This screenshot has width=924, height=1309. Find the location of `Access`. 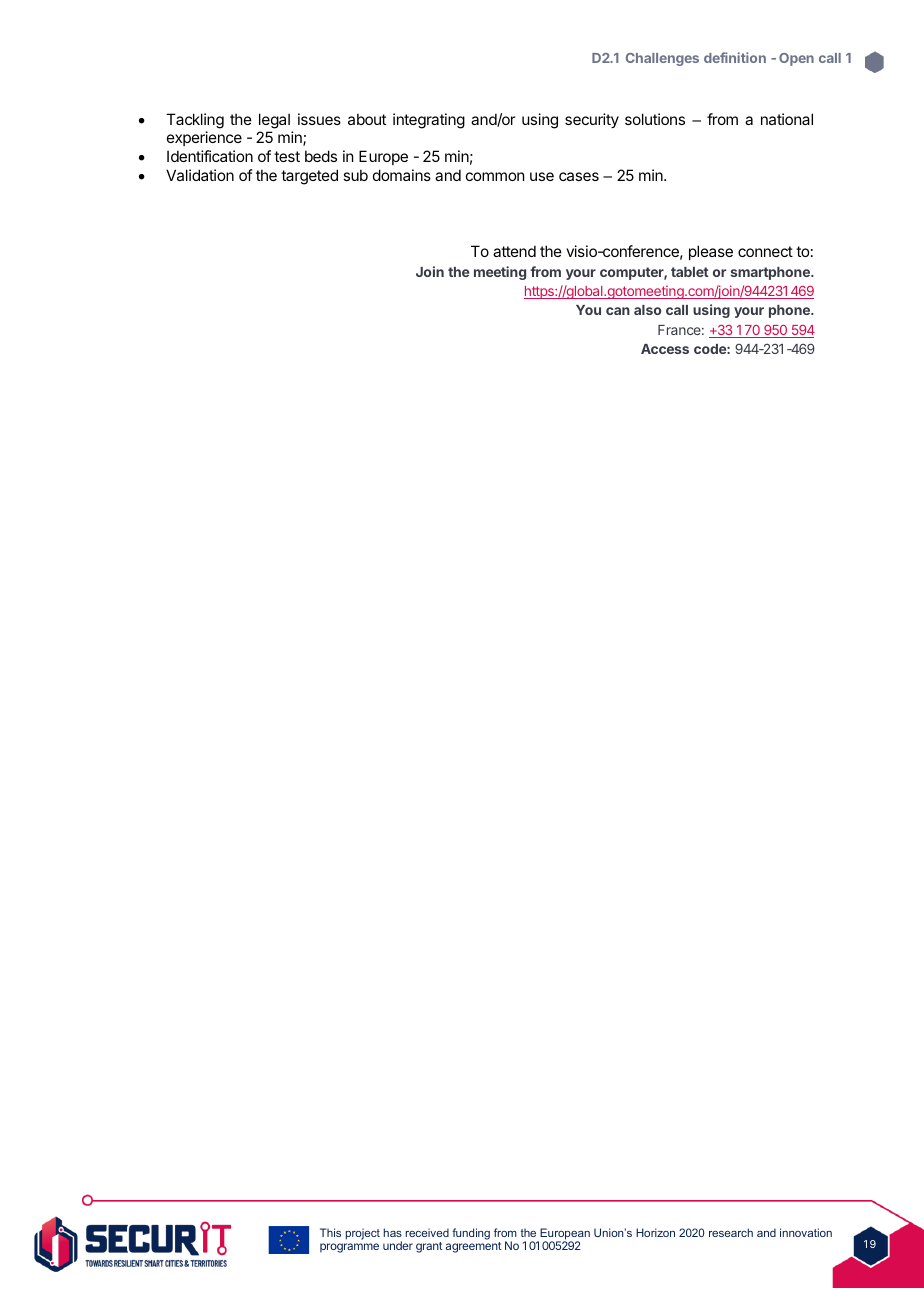

Access is located at coordinates (665, 349).
